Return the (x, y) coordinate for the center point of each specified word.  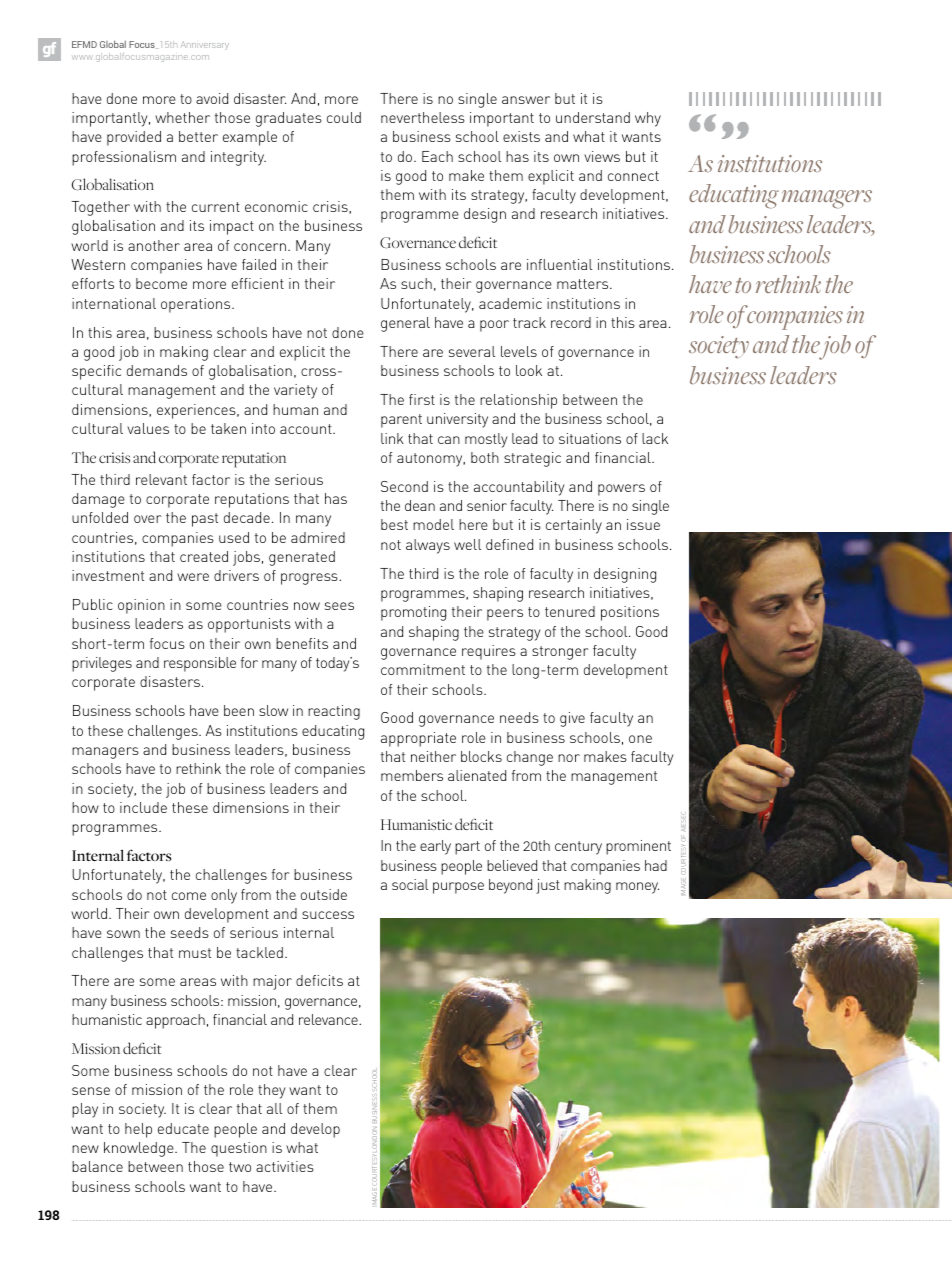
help (138, 1130)
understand (593, 117)
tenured (570, 611)
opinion (141, 606)
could (344, 117)
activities (285, 1166)
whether (182, 117)
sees (339, 606)
